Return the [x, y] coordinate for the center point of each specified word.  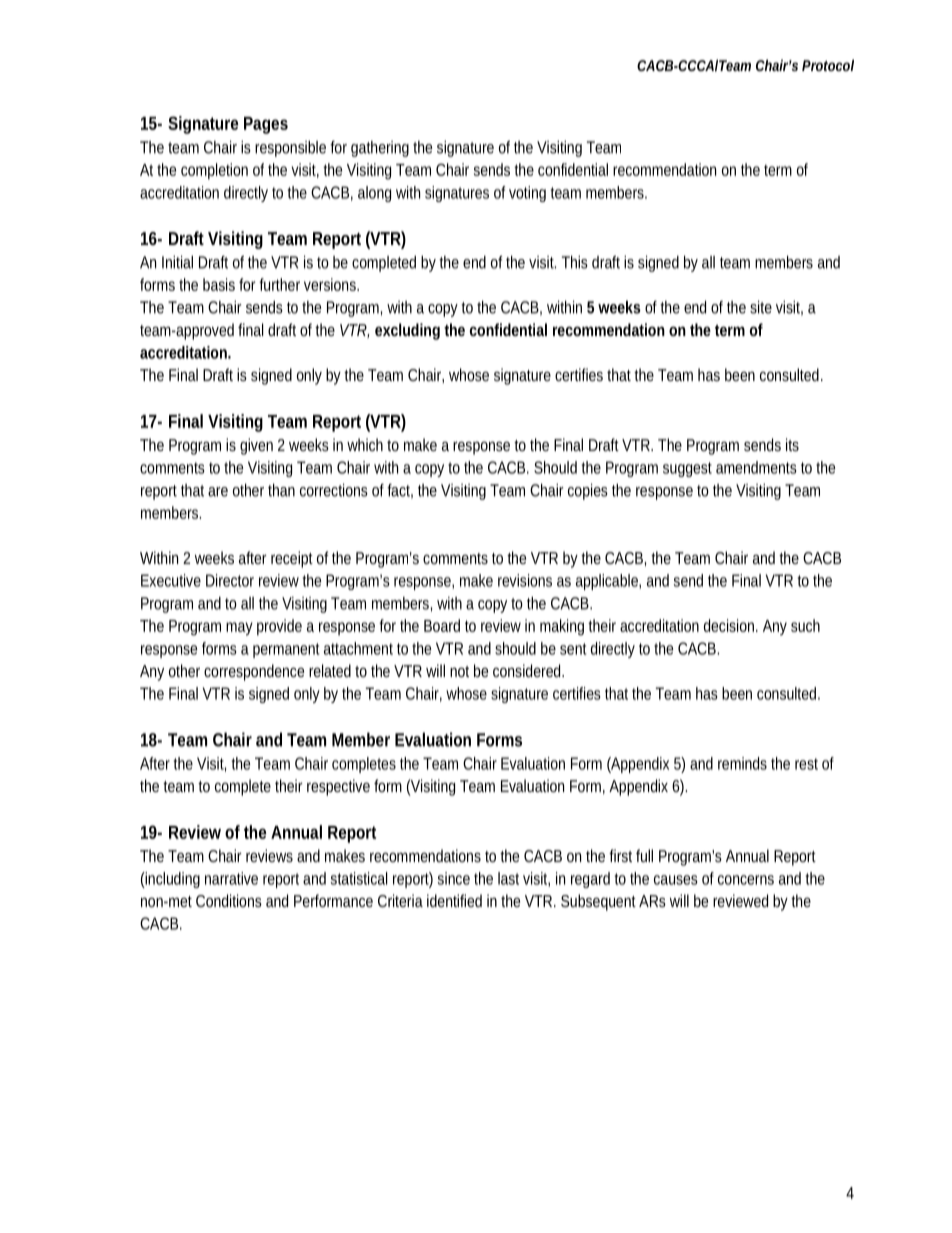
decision [731, 625]
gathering [380, 149]
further [279, 284]
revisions [525, 580]
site [761, 307]
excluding [407, 331]
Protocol [828, 65]
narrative [231, 878]
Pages [266, 125]
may [239, 629]
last [508, 878]
